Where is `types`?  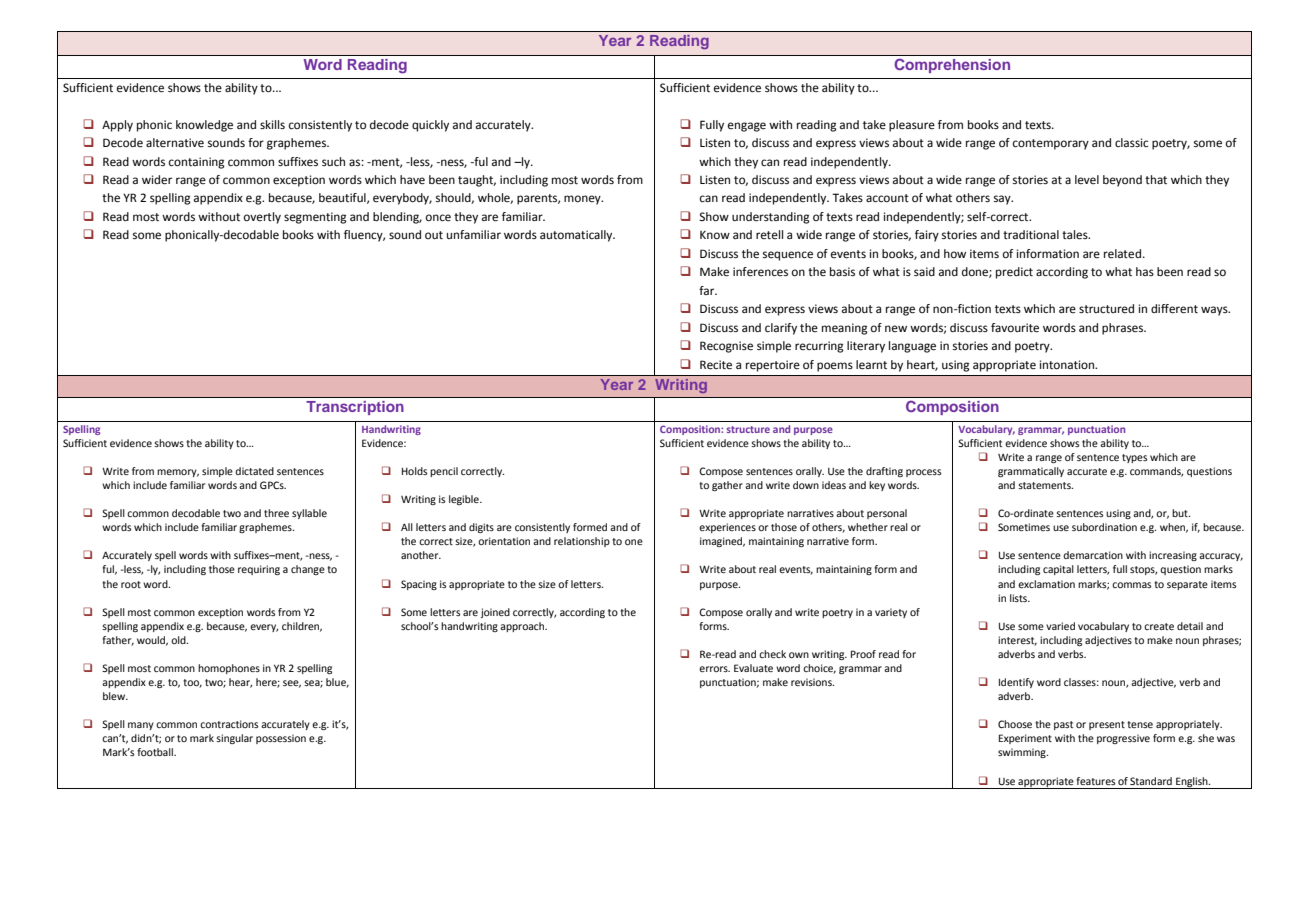 types is located at coordinates (1134, 458).
